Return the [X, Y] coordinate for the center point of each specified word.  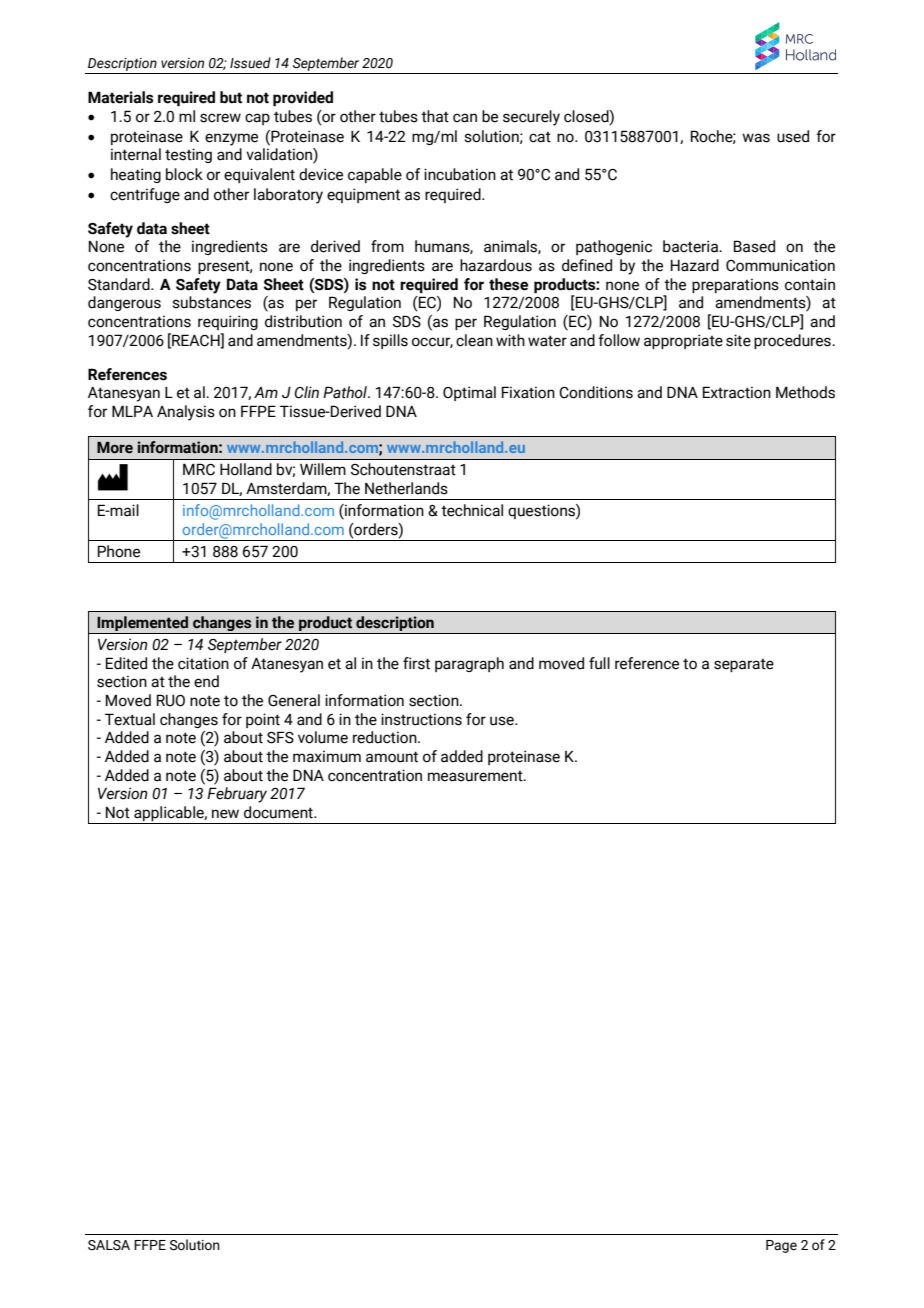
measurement [476, 776]
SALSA [109, 1245]
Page [781, 1246]
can [465, 118]
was [756, 138]
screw [220, 118]
